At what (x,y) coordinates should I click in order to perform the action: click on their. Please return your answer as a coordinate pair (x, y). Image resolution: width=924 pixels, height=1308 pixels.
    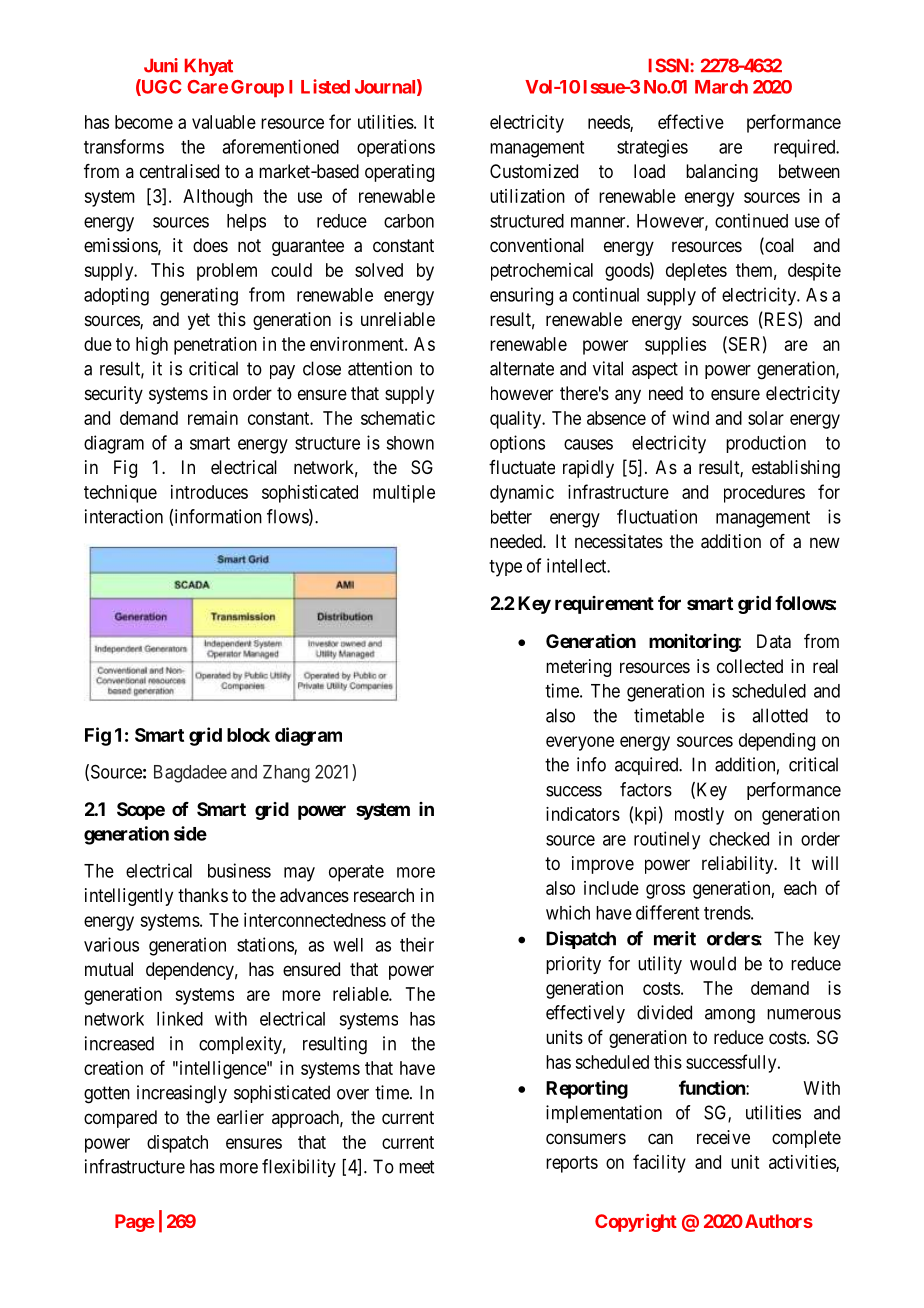
    Looking at the image, I should click on (417, 944).
